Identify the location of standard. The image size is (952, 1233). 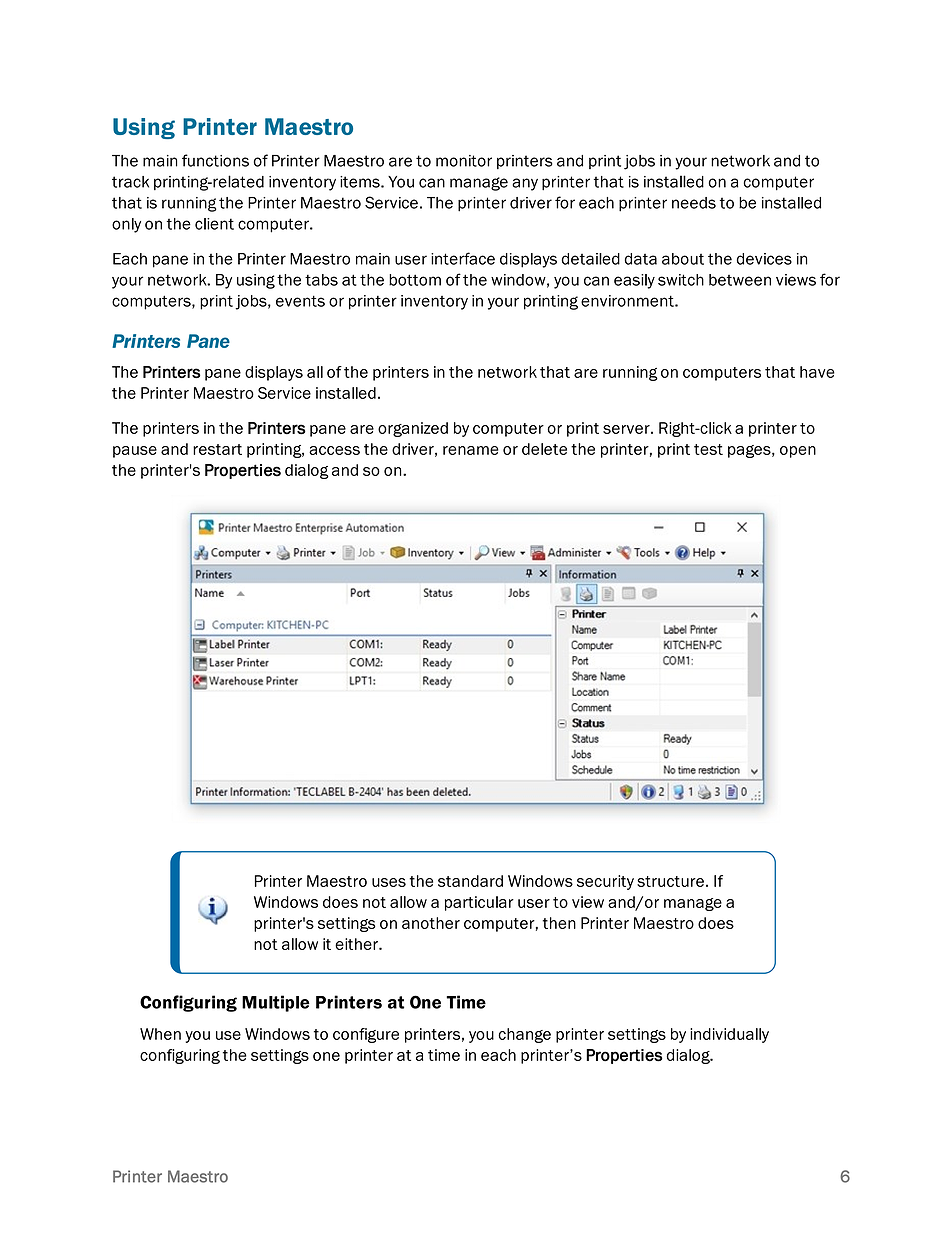
(470, 881).
